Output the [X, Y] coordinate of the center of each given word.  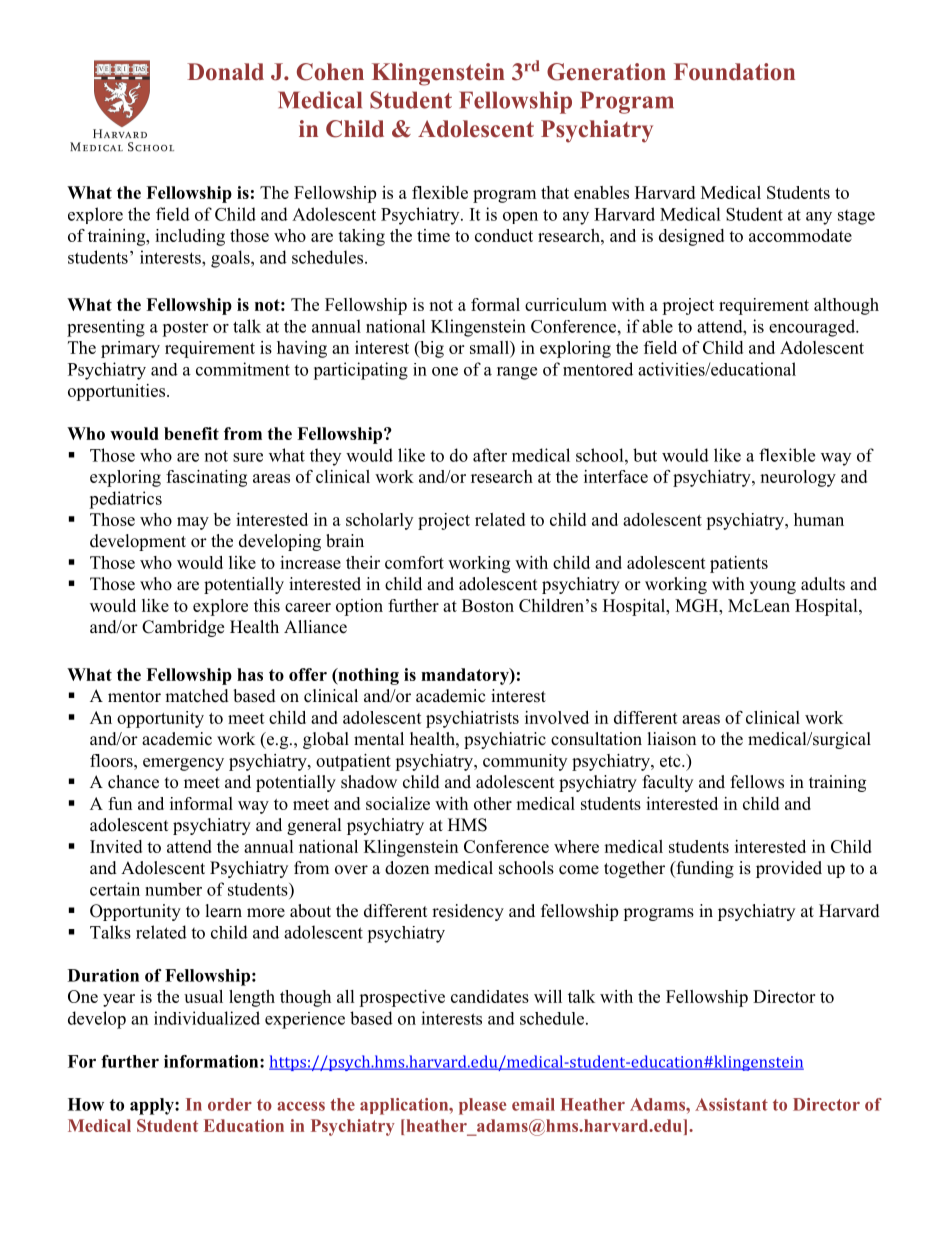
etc [671, 761]
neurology [798, 478]
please [482, 1106]
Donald [225, 72]
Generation [606, 72]
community [525, 762]
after [490, 455]
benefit [191, 433]
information [212, 1061]
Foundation [734, 72]
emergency [183, 764]
